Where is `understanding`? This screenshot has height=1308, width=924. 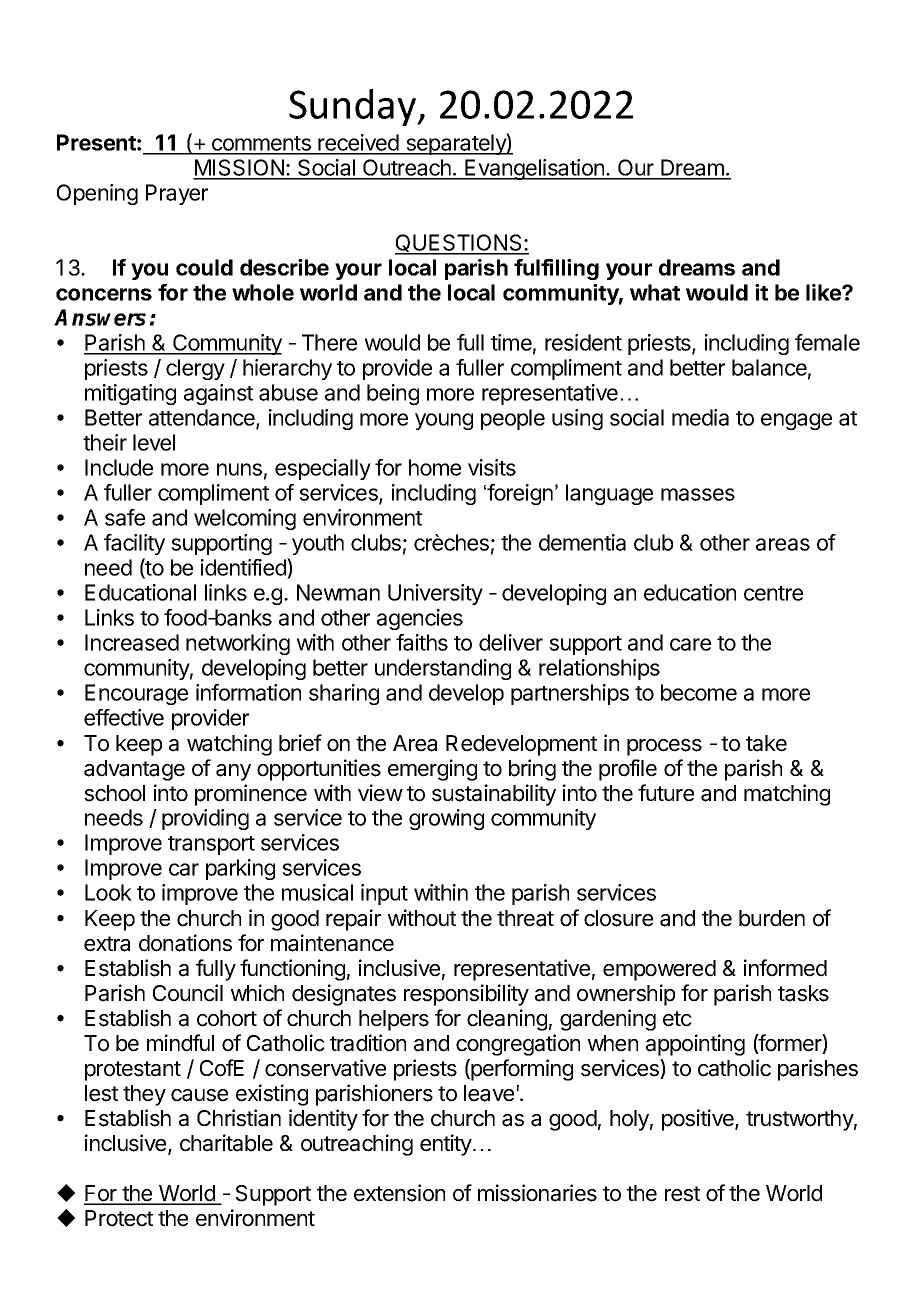
understanding is located at coordinates (443, 669).
